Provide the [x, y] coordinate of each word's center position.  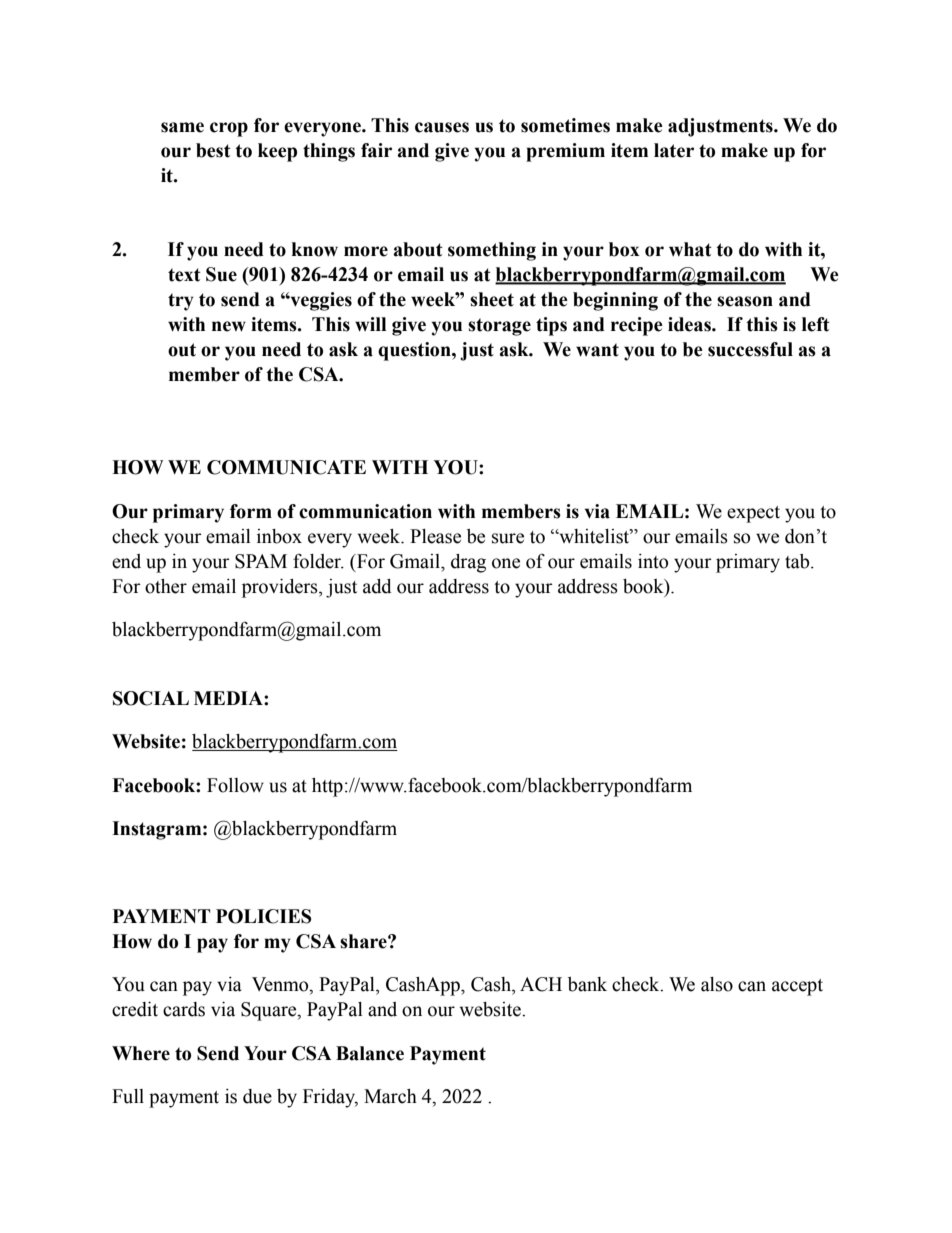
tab [798, 561]
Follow [235, 785]
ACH [541, 984]
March [390, 1096]
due [257, 1096]
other [166, 586]
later [674, 150]
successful [750, 349]
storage [499, 327]
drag [468, 563]
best [213, 150]
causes [442, 127]
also [717, 984]
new [229, 326]
